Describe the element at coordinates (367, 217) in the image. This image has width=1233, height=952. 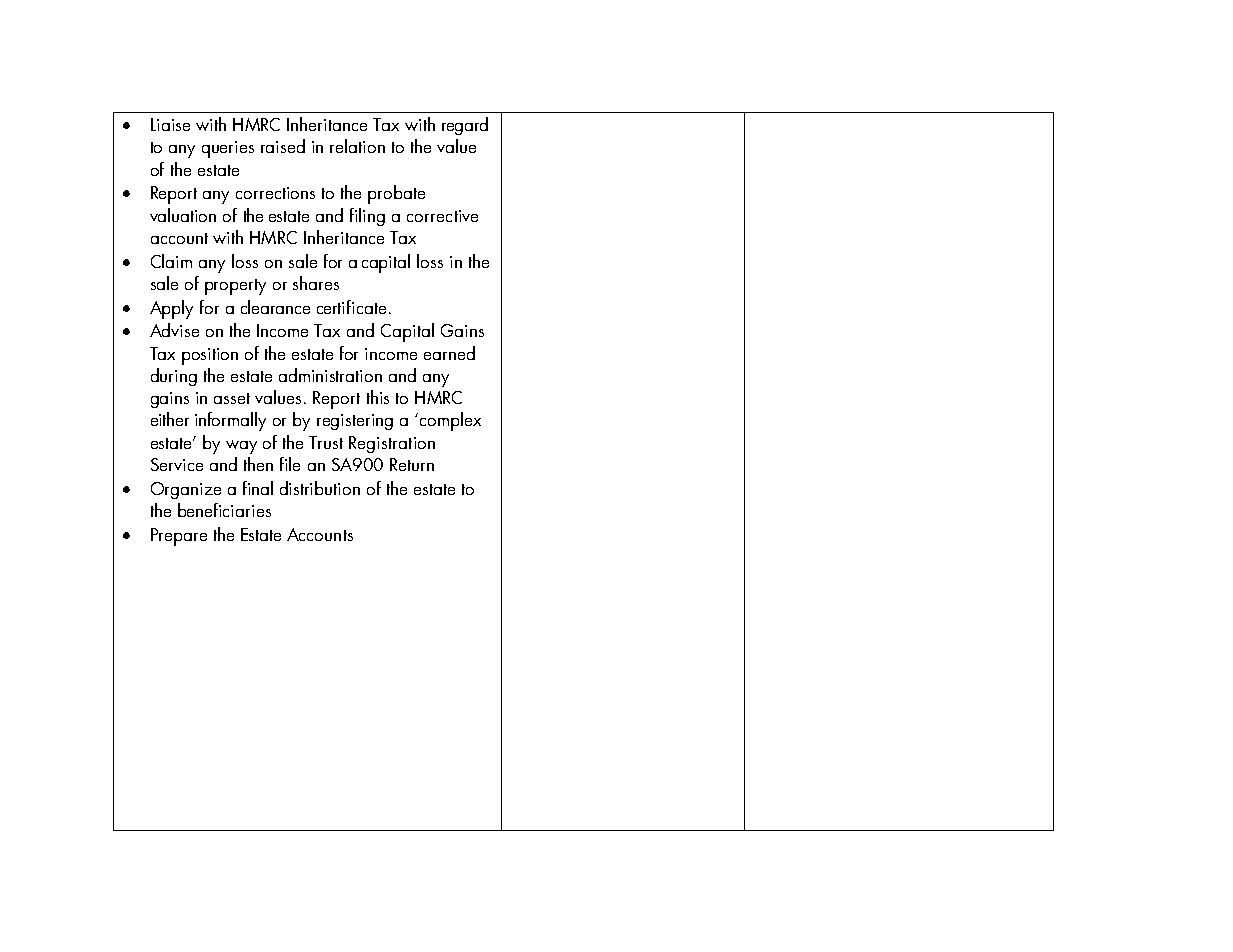
I see `filing` at that location.
